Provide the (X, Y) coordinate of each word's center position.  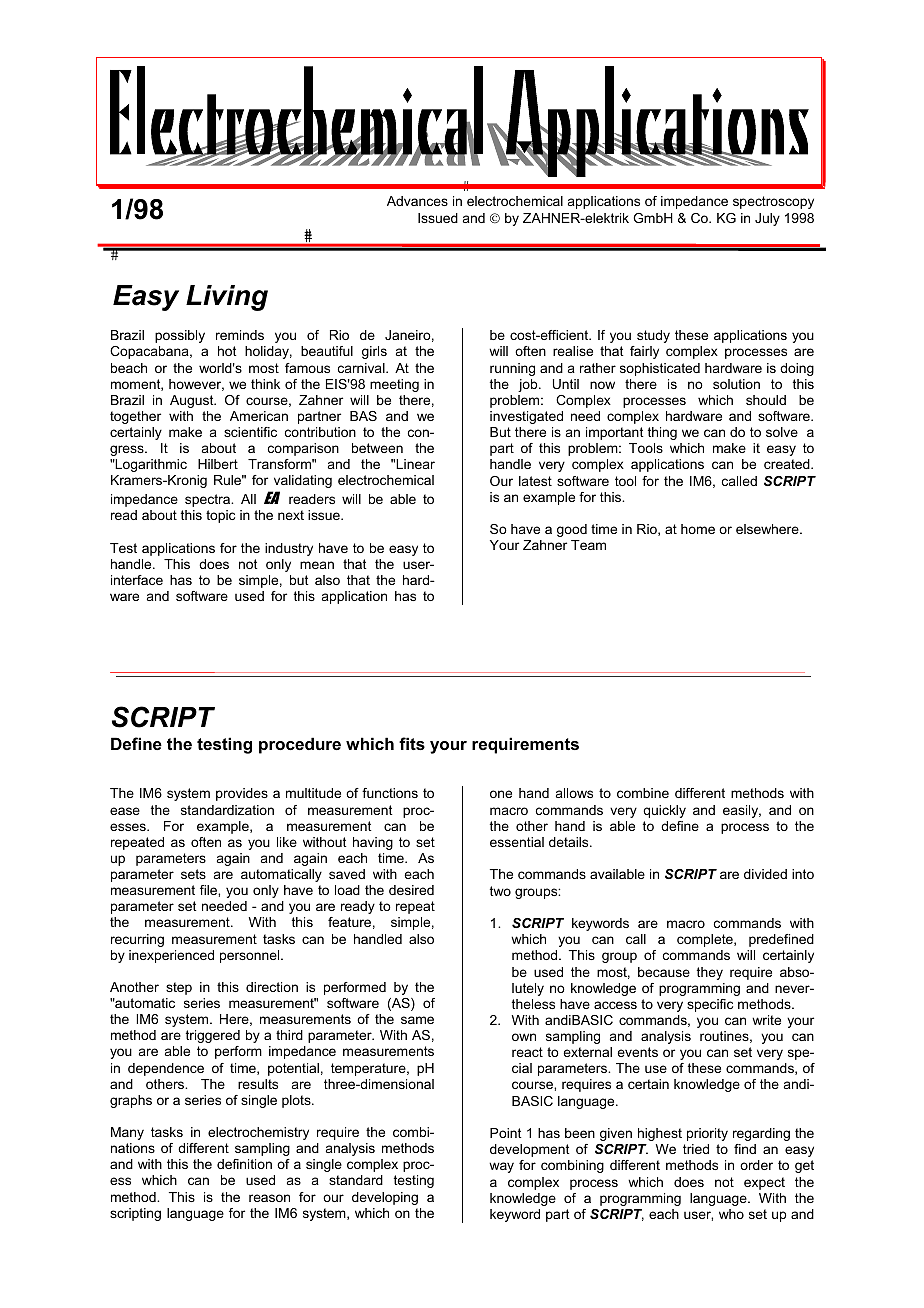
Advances (417, 201)
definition (244, 1164)
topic (220, 516)
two (500, 891)
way (501, 1167)
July (767, 219)
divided (765, 874)
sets (193, 874)
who (731, 1214)
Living (227, 298)
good (572, 530)
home (698, 529)
